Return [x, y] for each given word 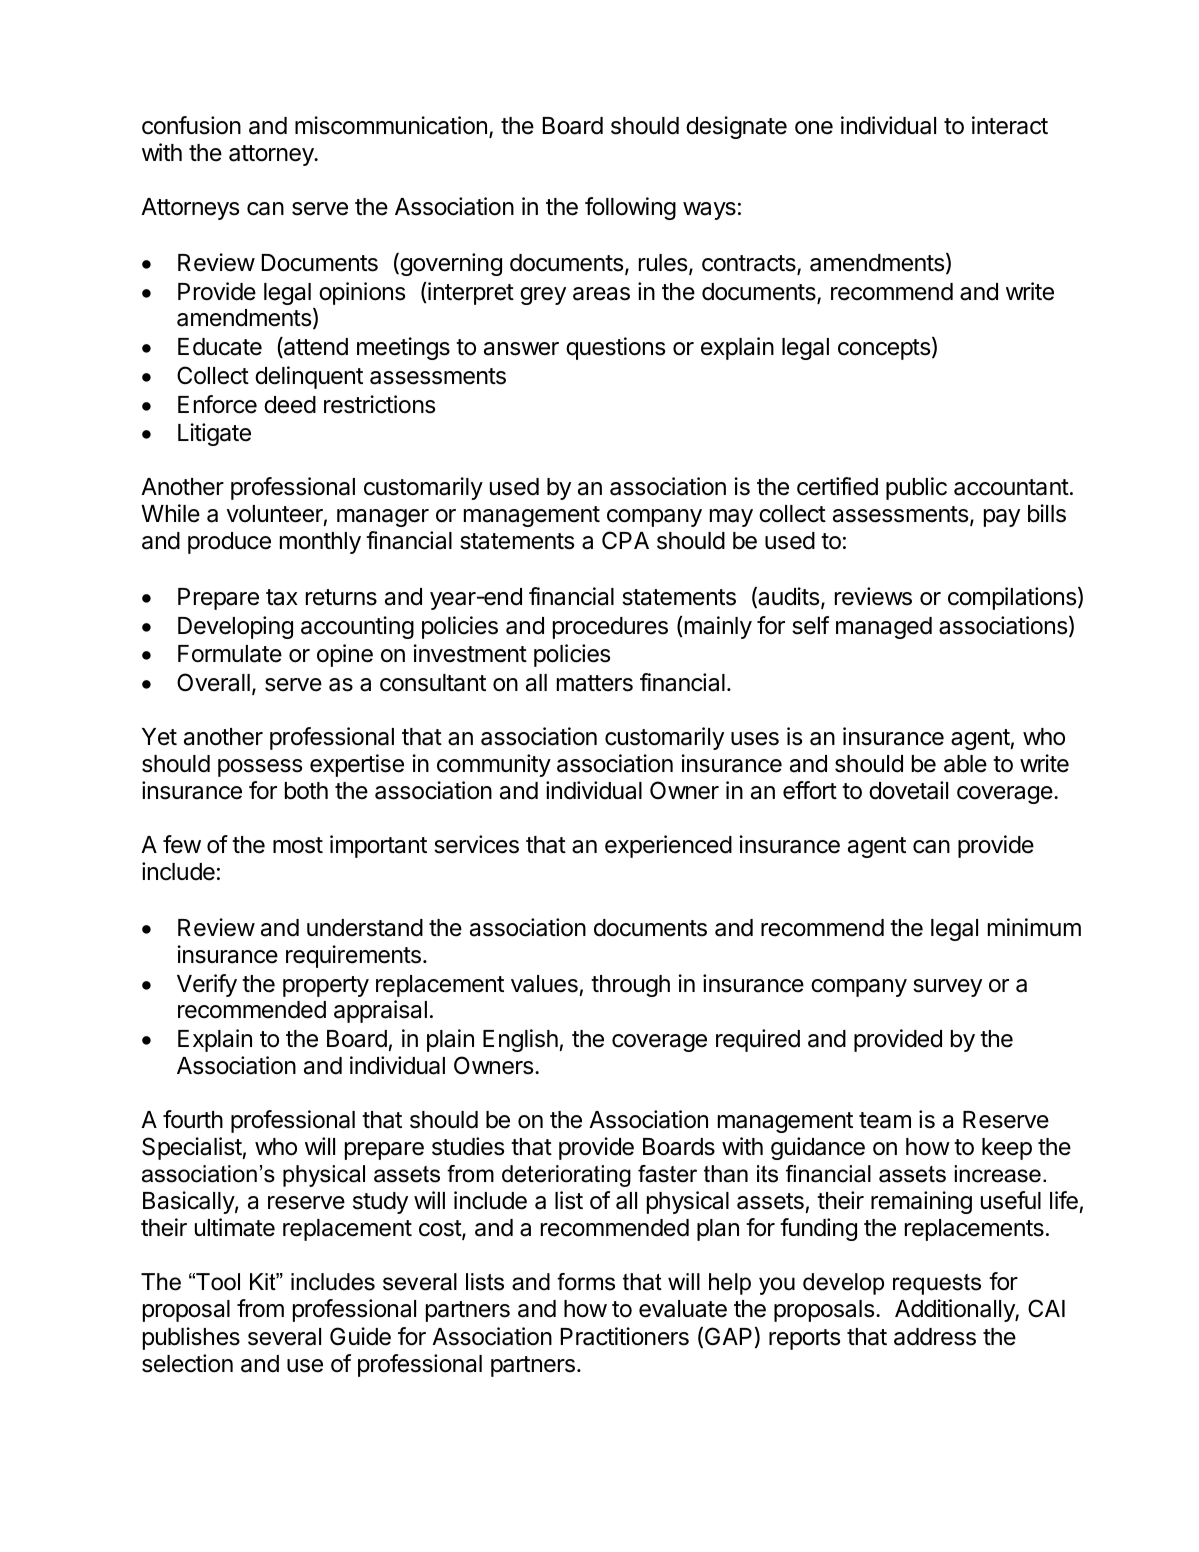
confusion [191, 125]
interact [1010, 125]
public [916, 488]
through [630, 986]
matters [595, 683]
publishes [191, 1338]
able [965, 764]
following [630, 208]
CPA [625, 540]
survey [947, 988]
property [326, 986]
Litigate [214, 434]
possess [260, 768]
